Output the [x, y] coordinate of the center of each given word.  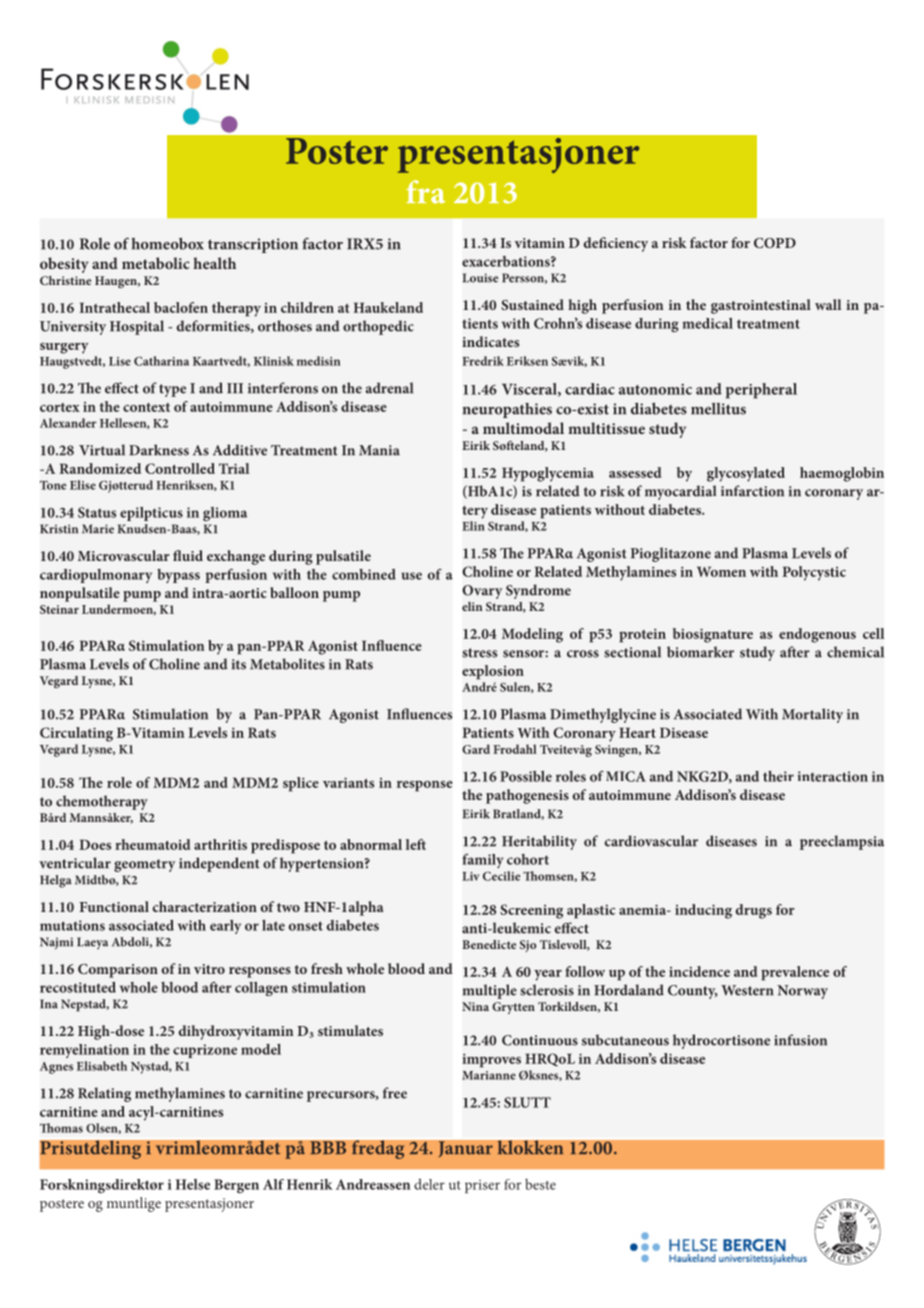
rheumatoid [152, 844]
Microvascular [123, 555]
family [482, 861]
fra [426, 192]
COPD [775, 243]
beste [540, 1184]
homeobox [167, 244]
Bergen [236, 1186]
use [411, 576]
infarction [752, 491]
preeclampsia [842, 842]
